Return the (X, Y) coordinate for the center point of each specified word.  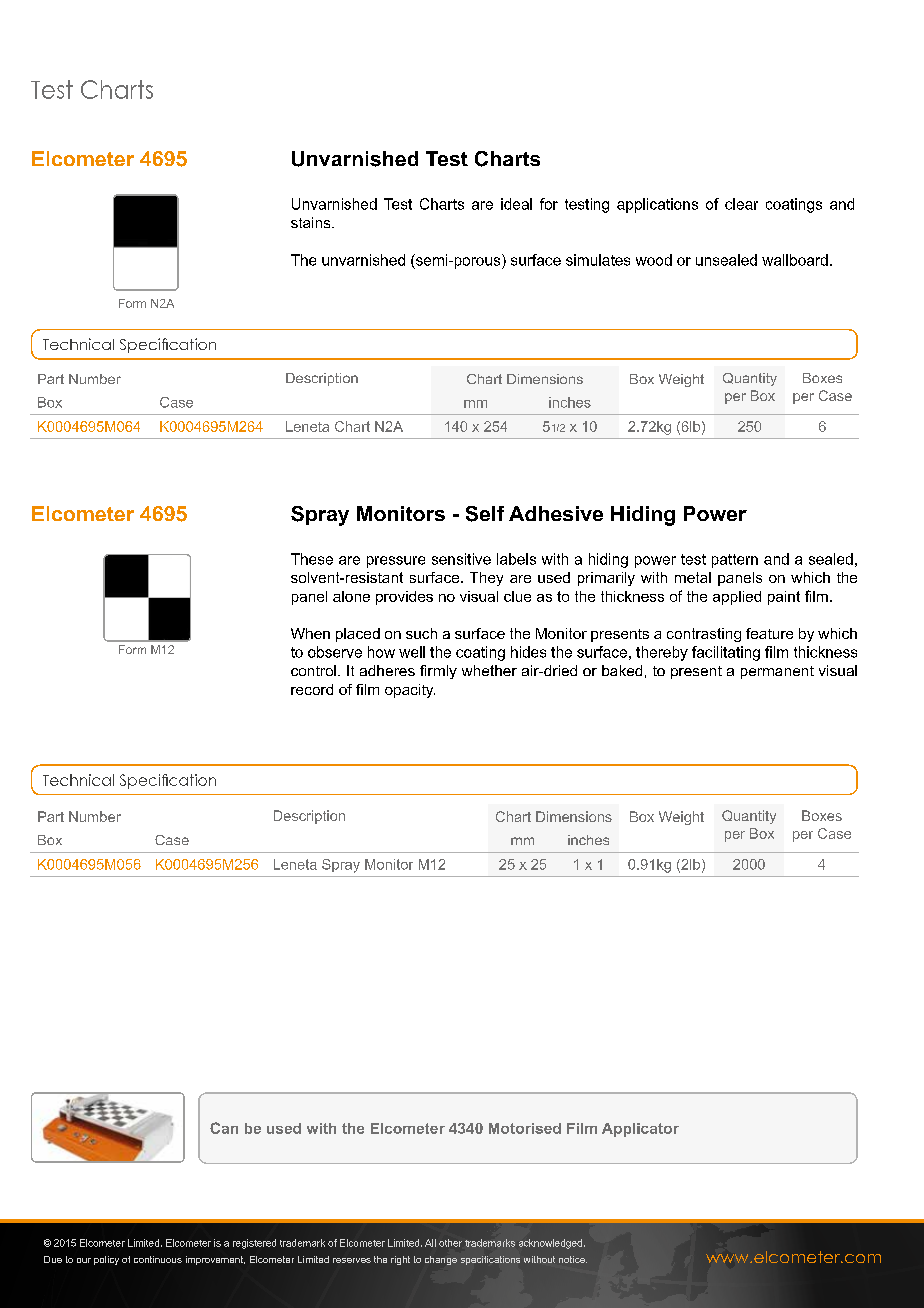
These (312, 559)
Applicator (640, 1130)
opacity (410, 691)
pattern (735, 561)
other (450, 1243)
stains (312, 222)
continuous (158, 1259)
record (312, 689)
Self (485, 514)
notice (573, 1259)
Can (224, 1128)
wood (654, 260)
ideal (516, 204)
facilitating (726, 653)
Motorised (525, 1128)
